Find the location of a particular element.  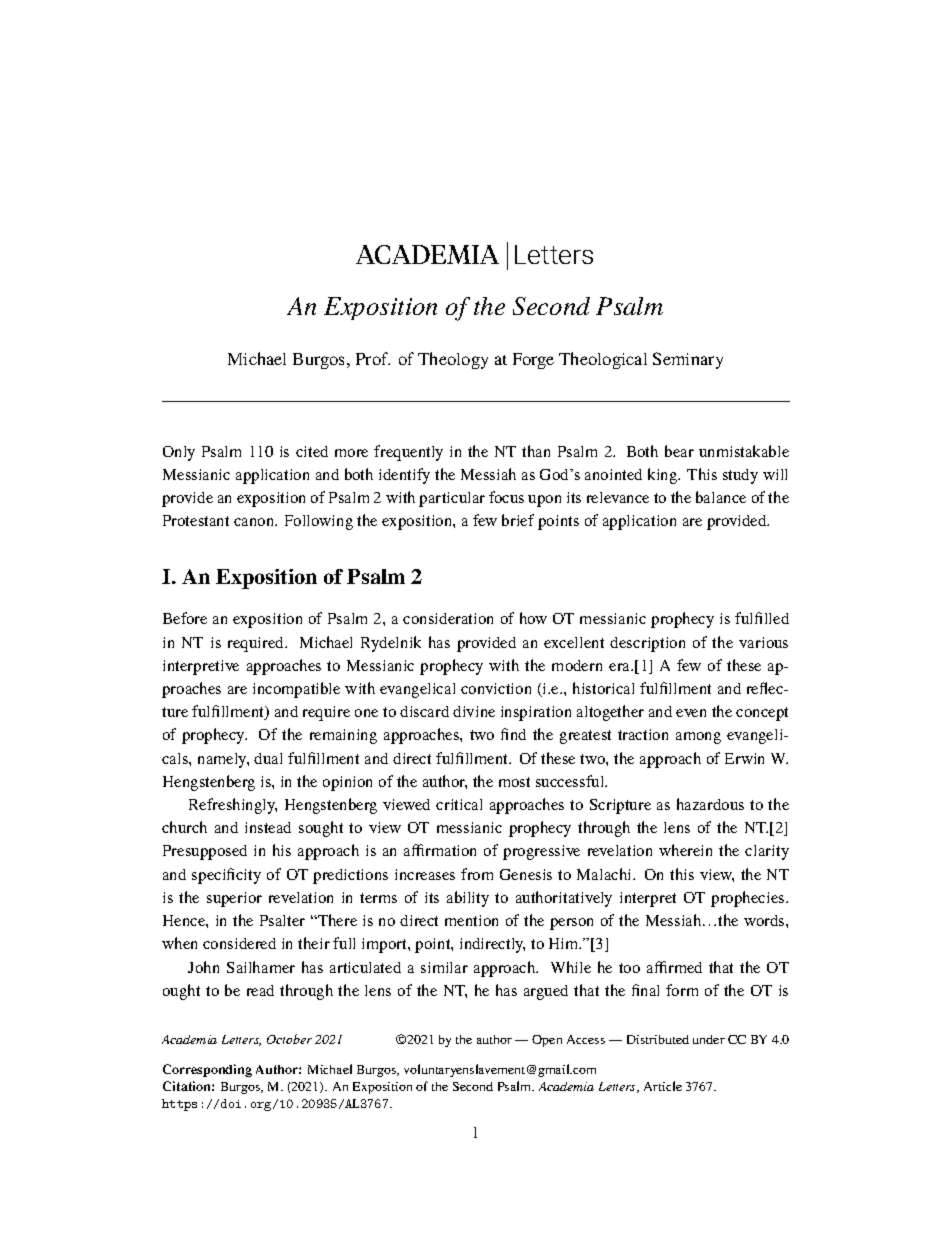

prophecies is located at coordinates (749, 899).
